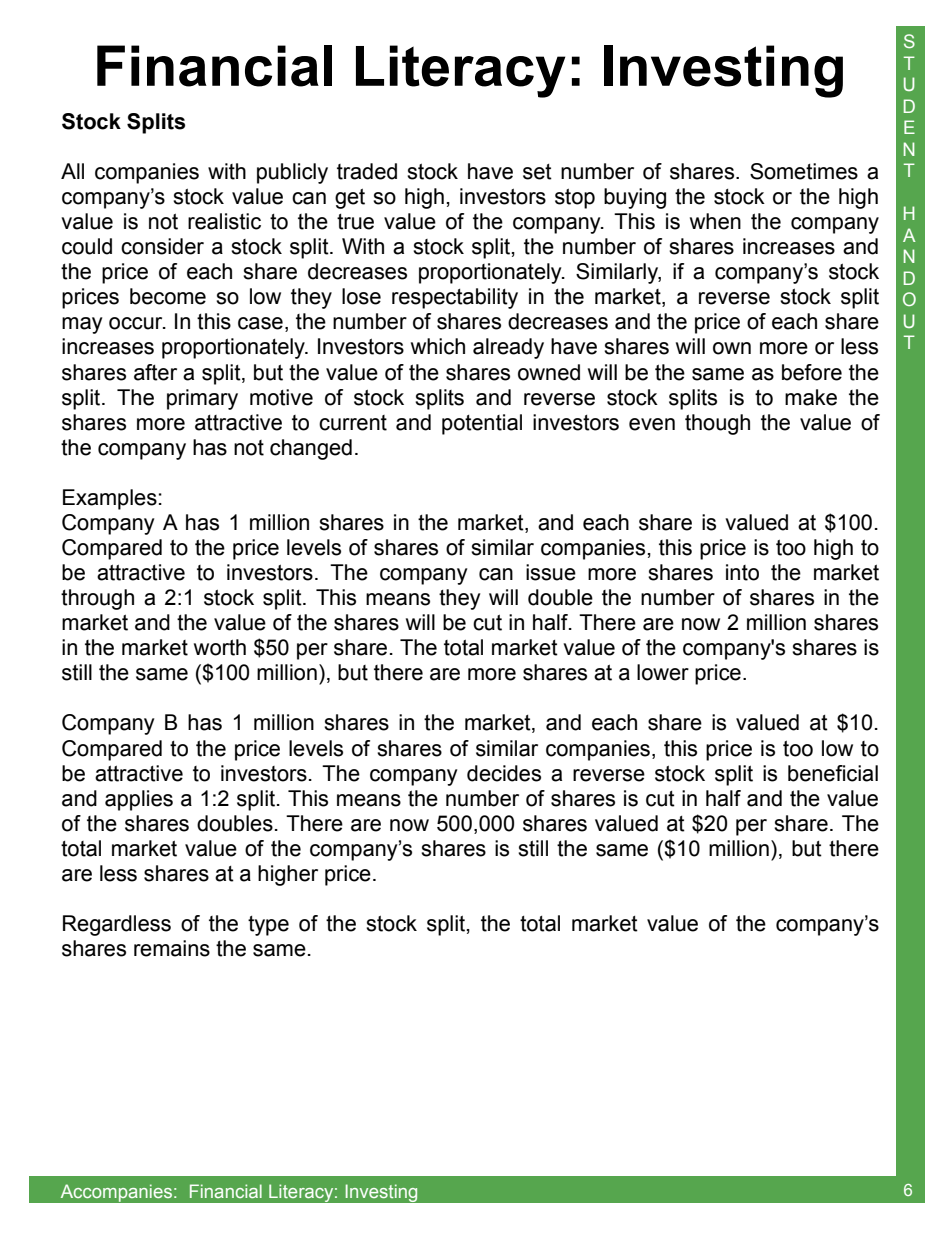 The width and height of the screenshot is (952, 1233). What do you see at coordinates (224, 221) in the screenshot?
I see `realistic` at bounding box center [224, 221].
